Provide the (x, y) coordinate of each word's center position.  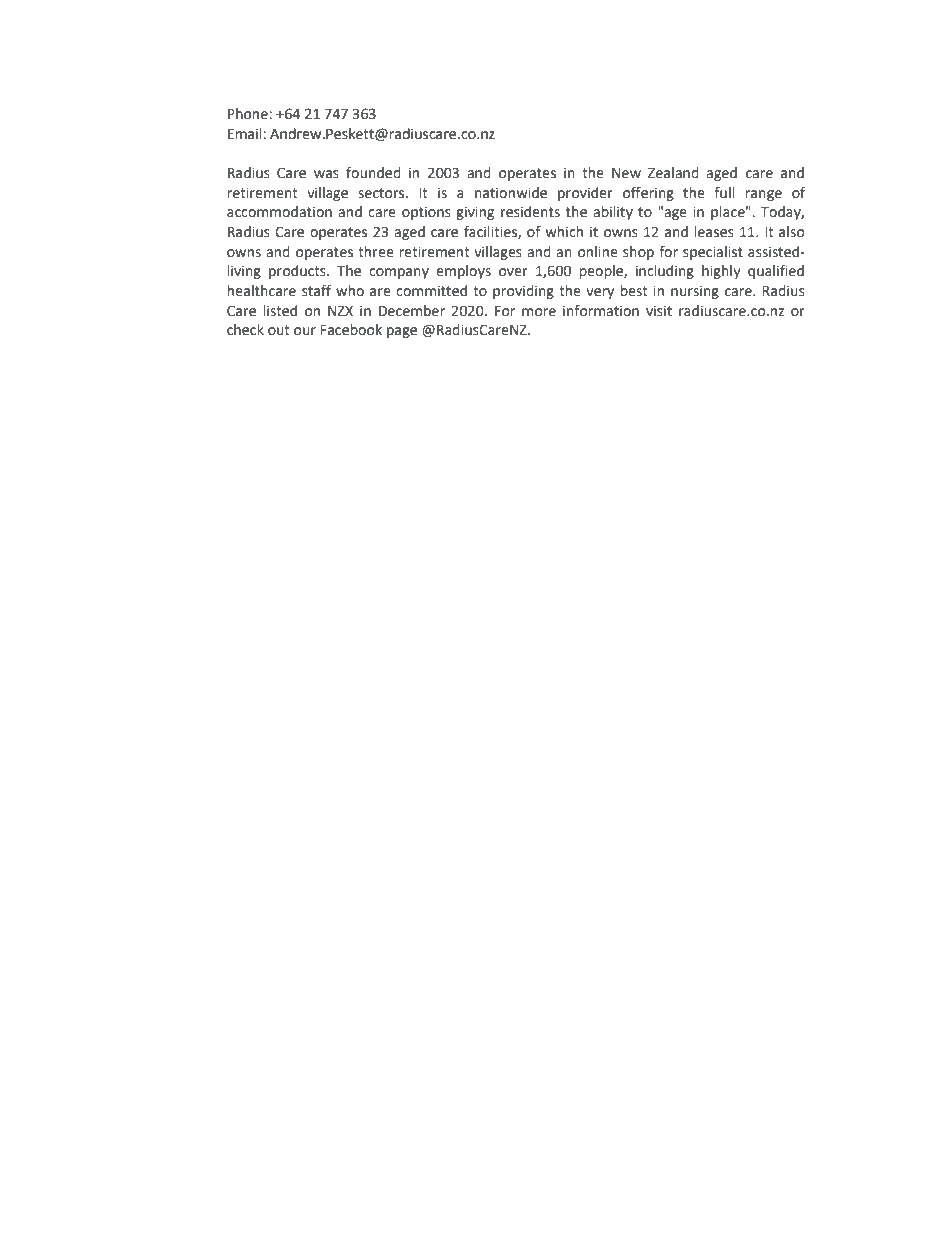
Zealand (673, 173)
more (539, 312)
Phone (249, 114)
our (305, 331)
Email (246, 134)
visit (659, 311)
